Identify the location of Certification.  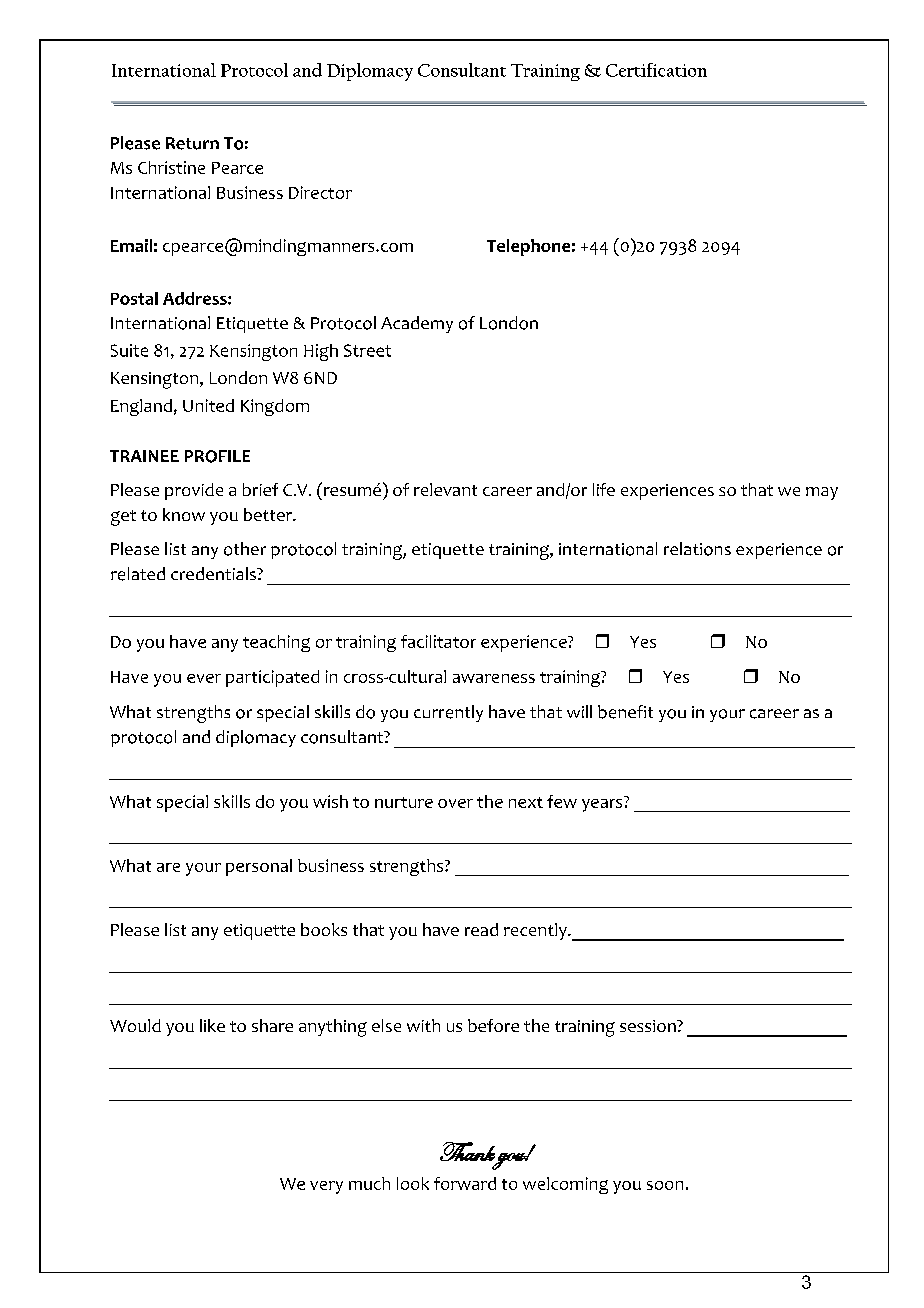
(656, 70).
